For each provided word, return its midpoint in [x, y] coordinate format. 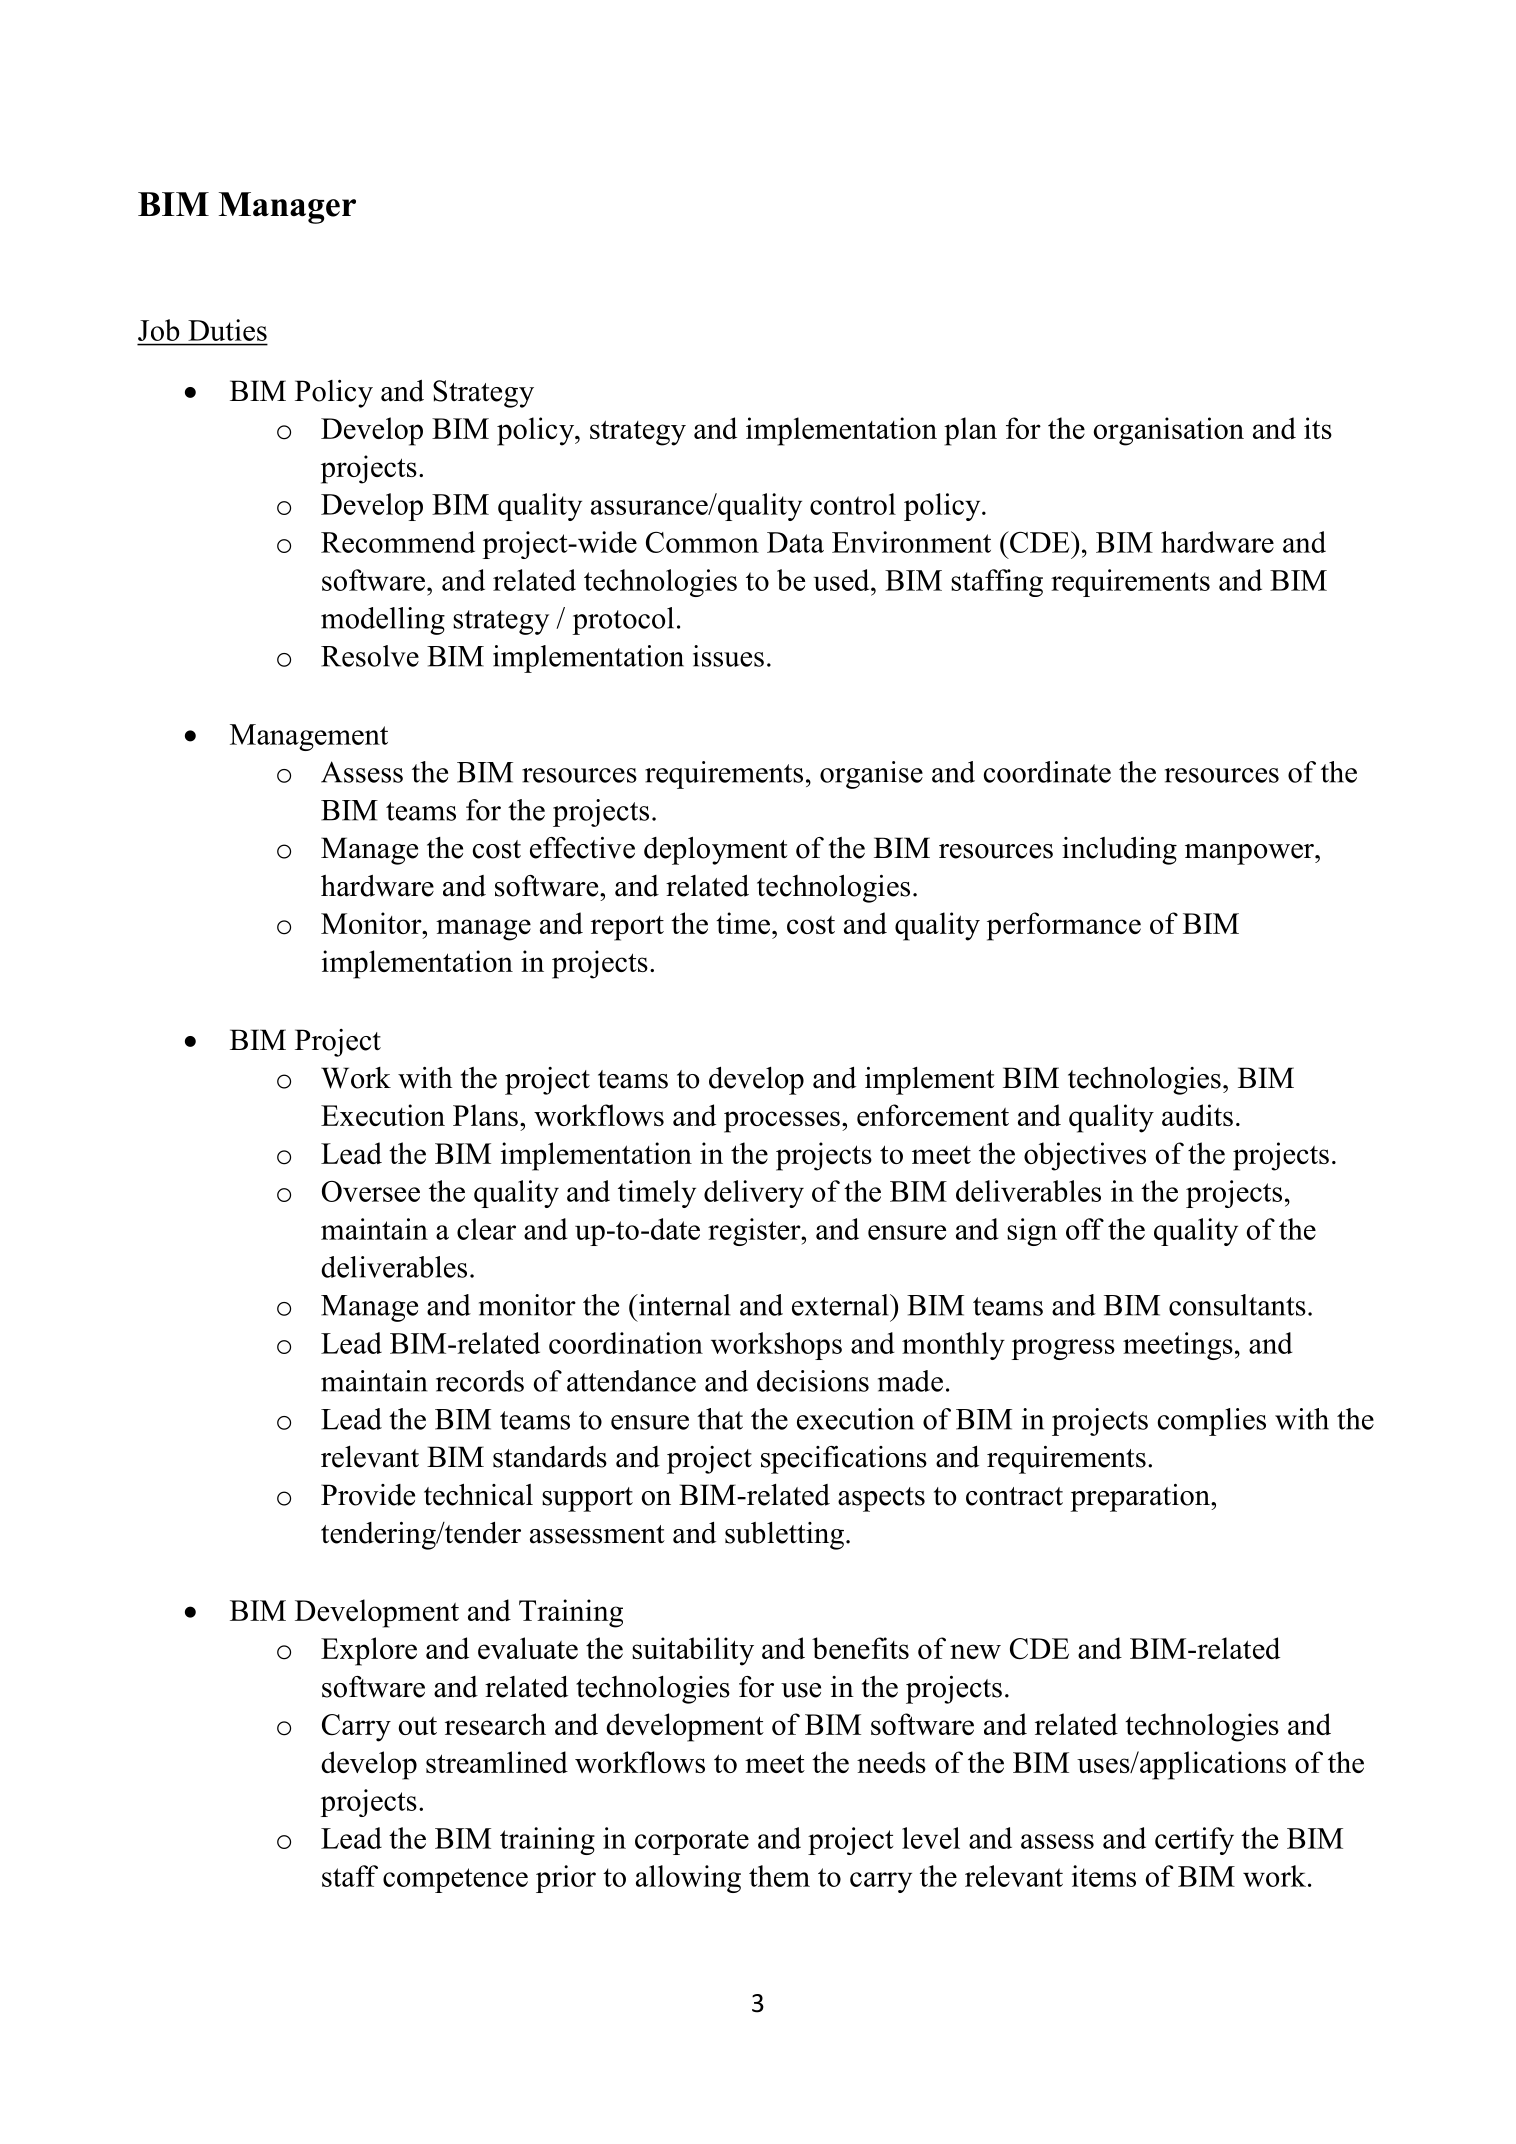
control [853, 504]
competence [455, 1880]
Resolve [370, 656]
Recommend [398, 542]
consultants [1237, 1305]
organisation [1169, 431]
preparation [1141, 1498]
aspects [881, 1499]
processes [782, 1122]
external [841, 1305]
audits [1197, 1115]
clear [486, 1229]
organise [871, 775]
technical [478, 1494]
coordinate [1047, 772]
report [627, 928]
